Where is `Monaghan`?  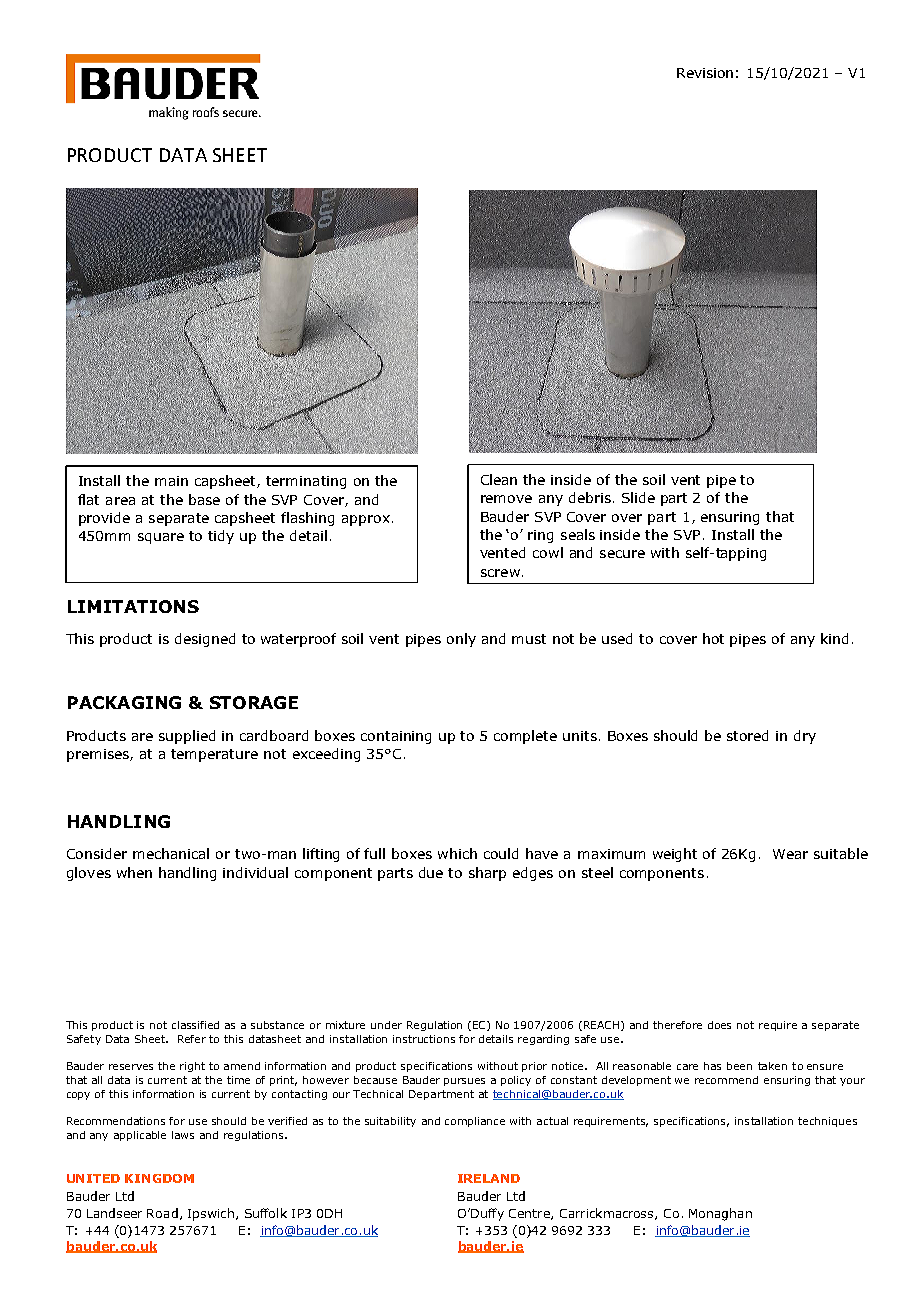
Monaghan is located at coordinates (720, 1214).
